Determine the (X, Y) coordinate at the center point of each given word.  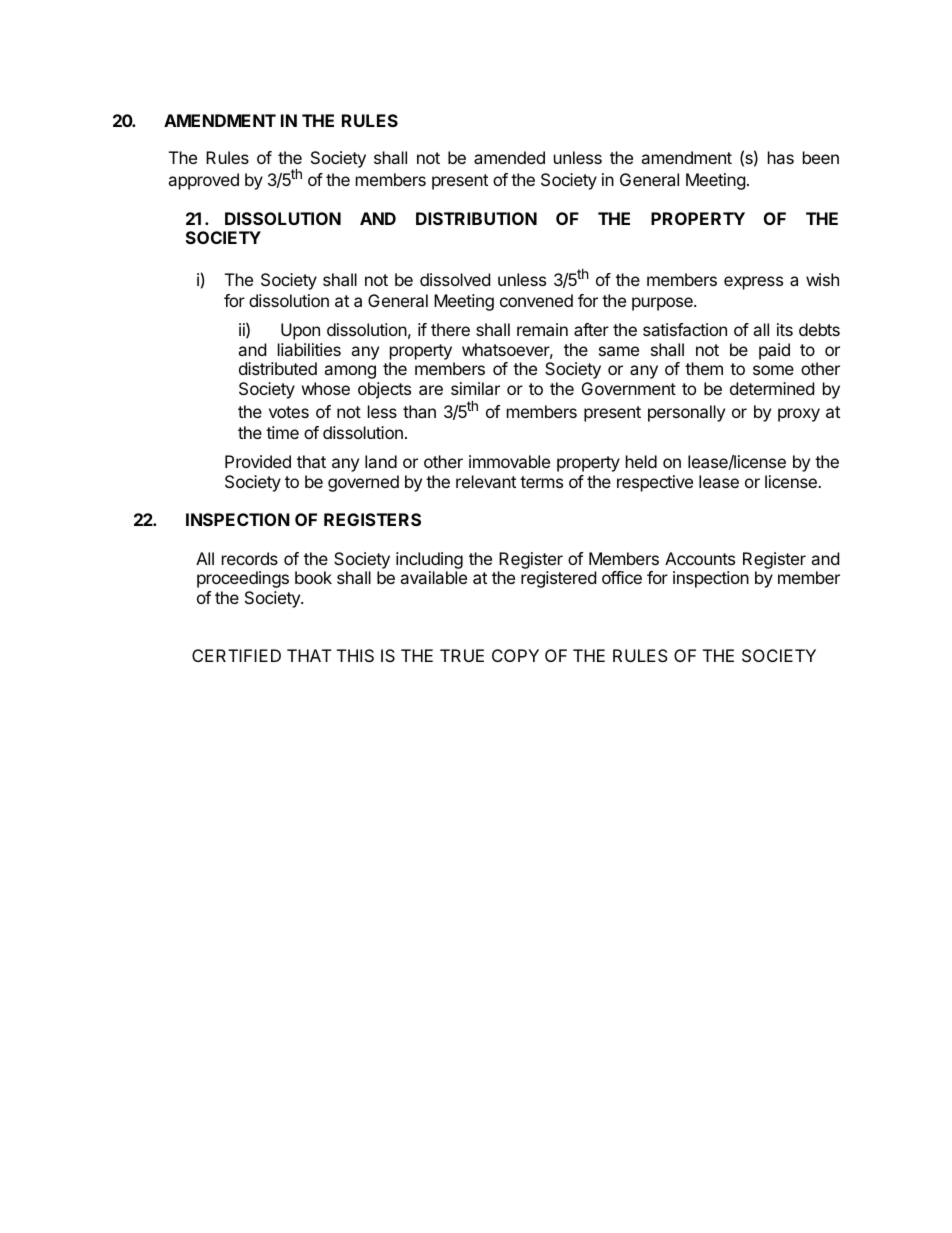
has (781, 157)
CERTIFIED (236, 655)
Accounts (700, 558)
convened (536, 300)
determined (772, 388)
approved (203, 181)
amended (509, 157)
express (753, 283)
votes (289, 412)
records (250, 558)
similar (475, 388)
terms (541, 482)
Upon (300, 331)
